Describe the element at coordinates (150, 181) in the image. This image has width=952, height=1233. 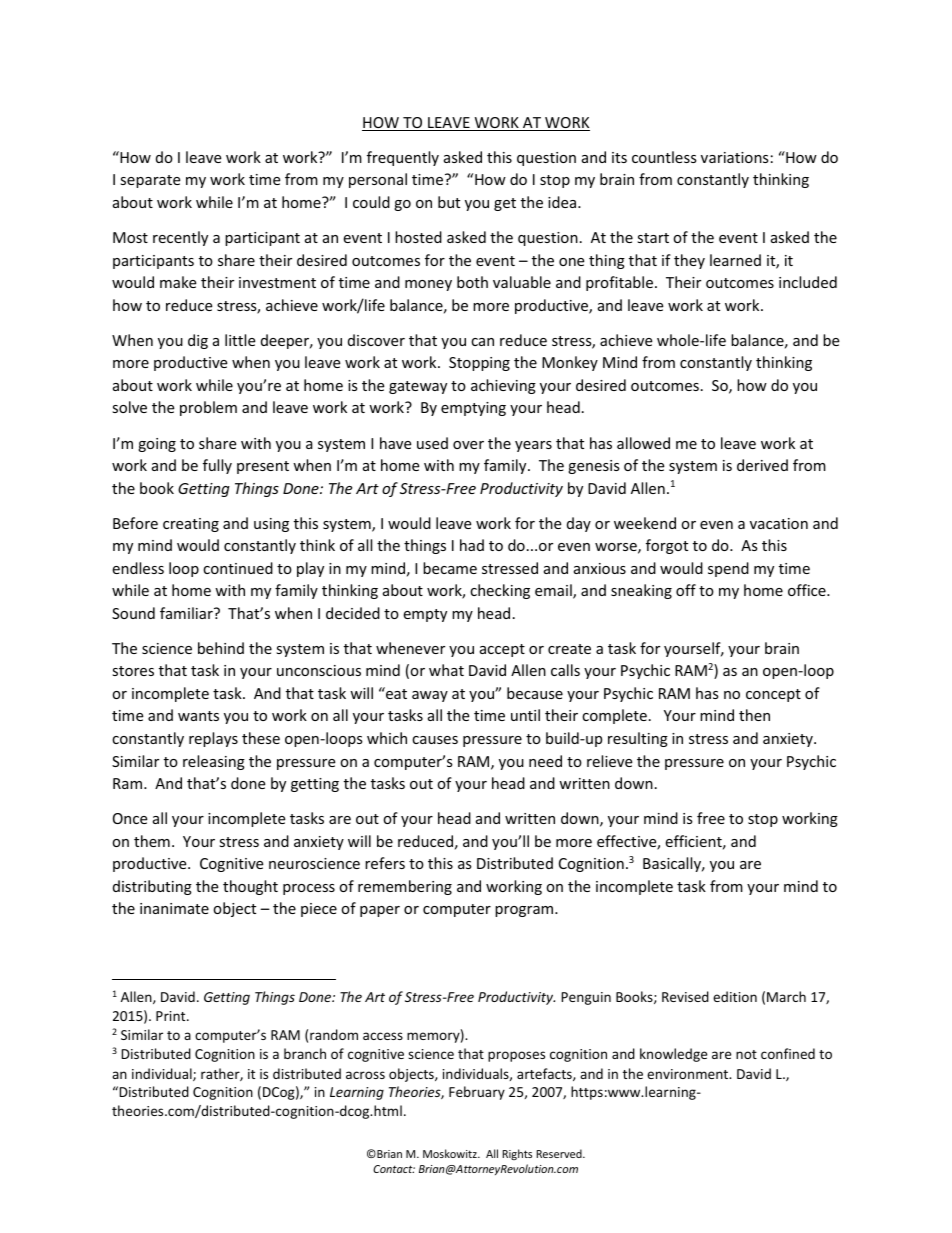
I see `separate` at that location.
